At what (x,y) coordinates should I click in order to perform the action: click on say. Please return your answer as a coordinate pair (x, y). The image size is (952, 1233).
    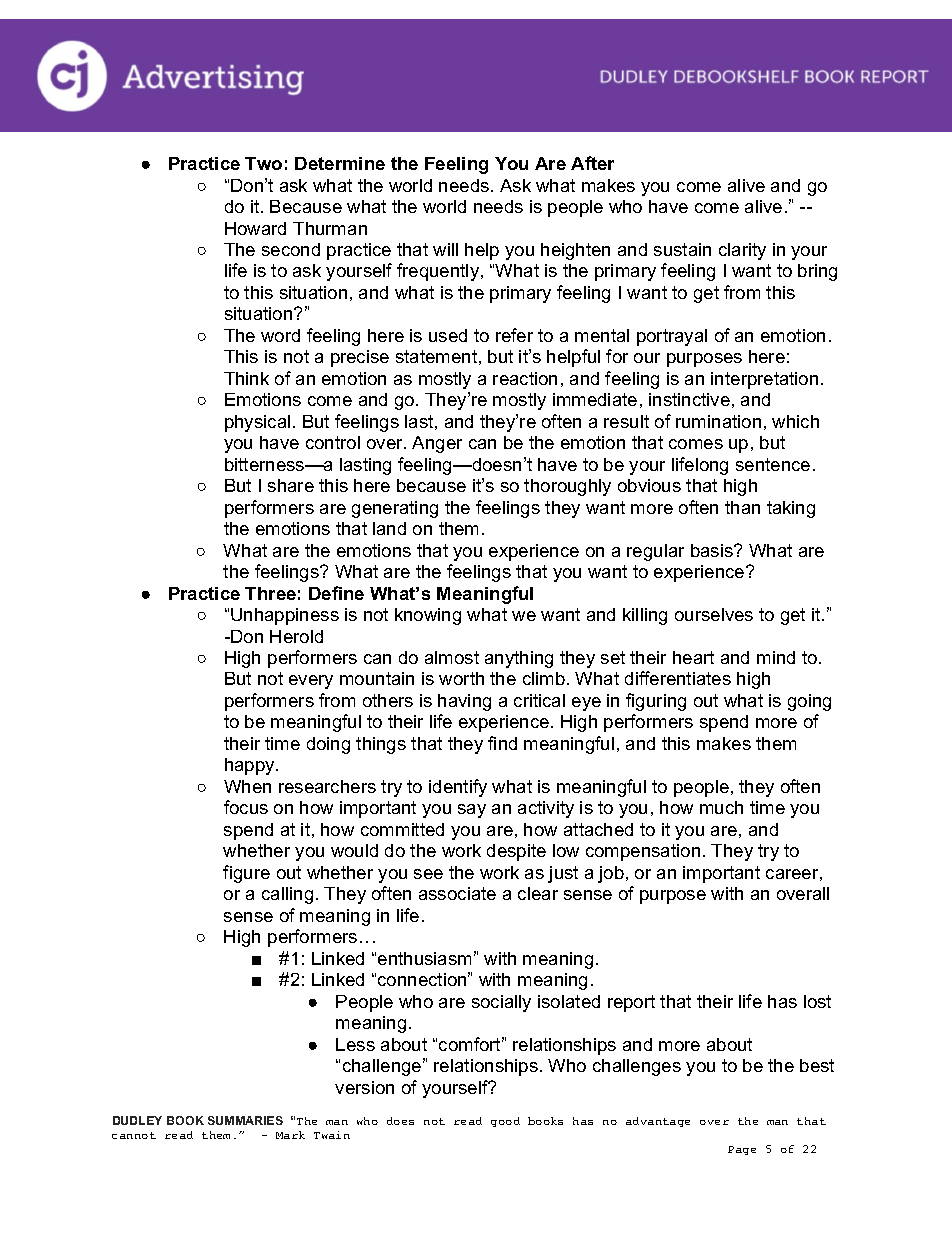
    Looking at the image, I should click on (472, 811).
